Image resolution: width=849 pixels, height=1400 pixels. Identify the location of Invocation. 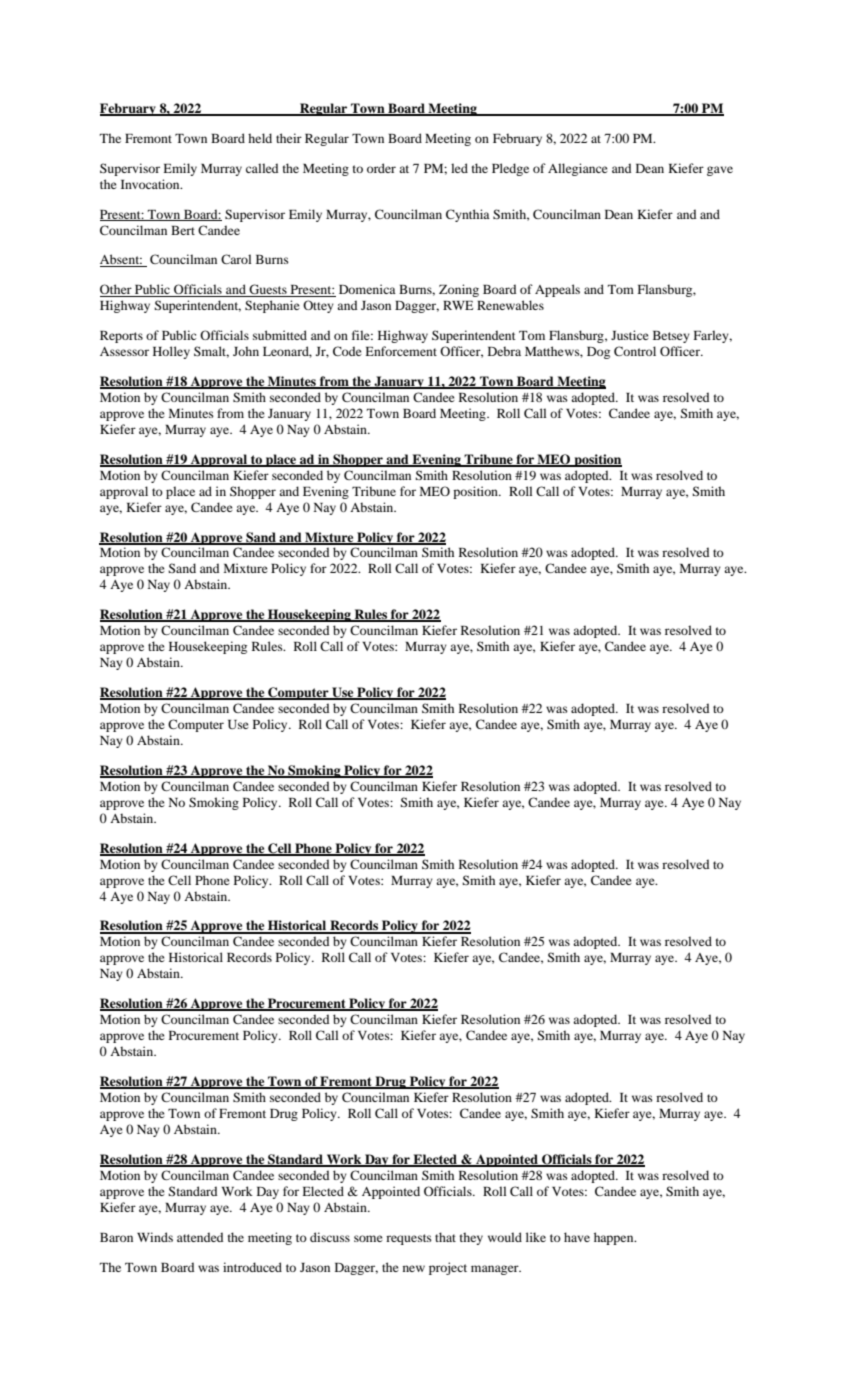
(151, 184).
